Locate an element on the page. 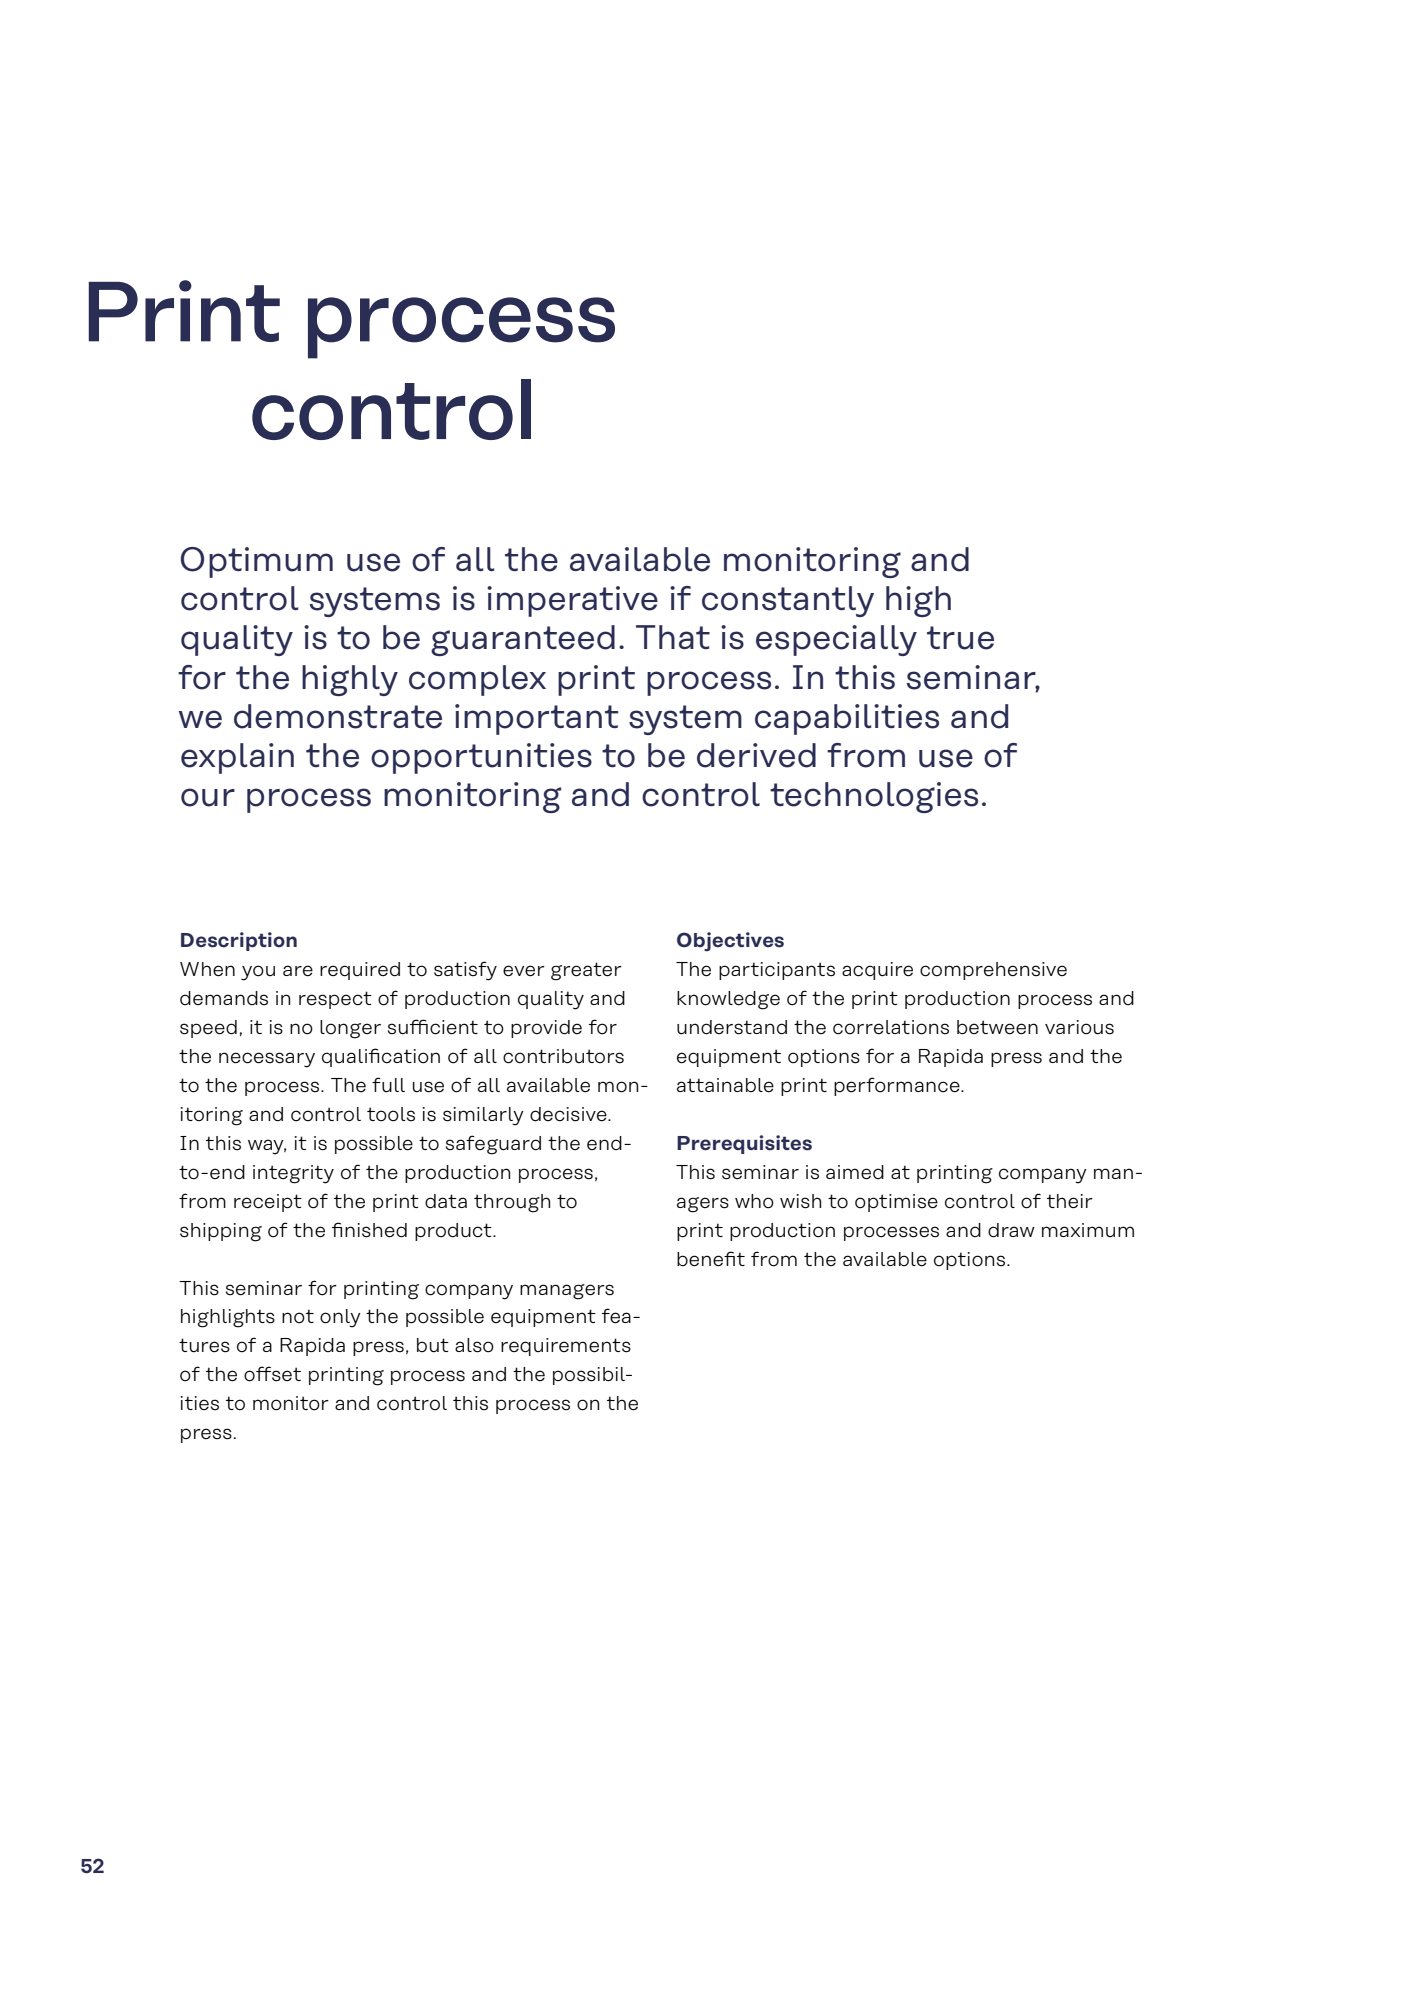  explain is located at coordinates (237, 758).
